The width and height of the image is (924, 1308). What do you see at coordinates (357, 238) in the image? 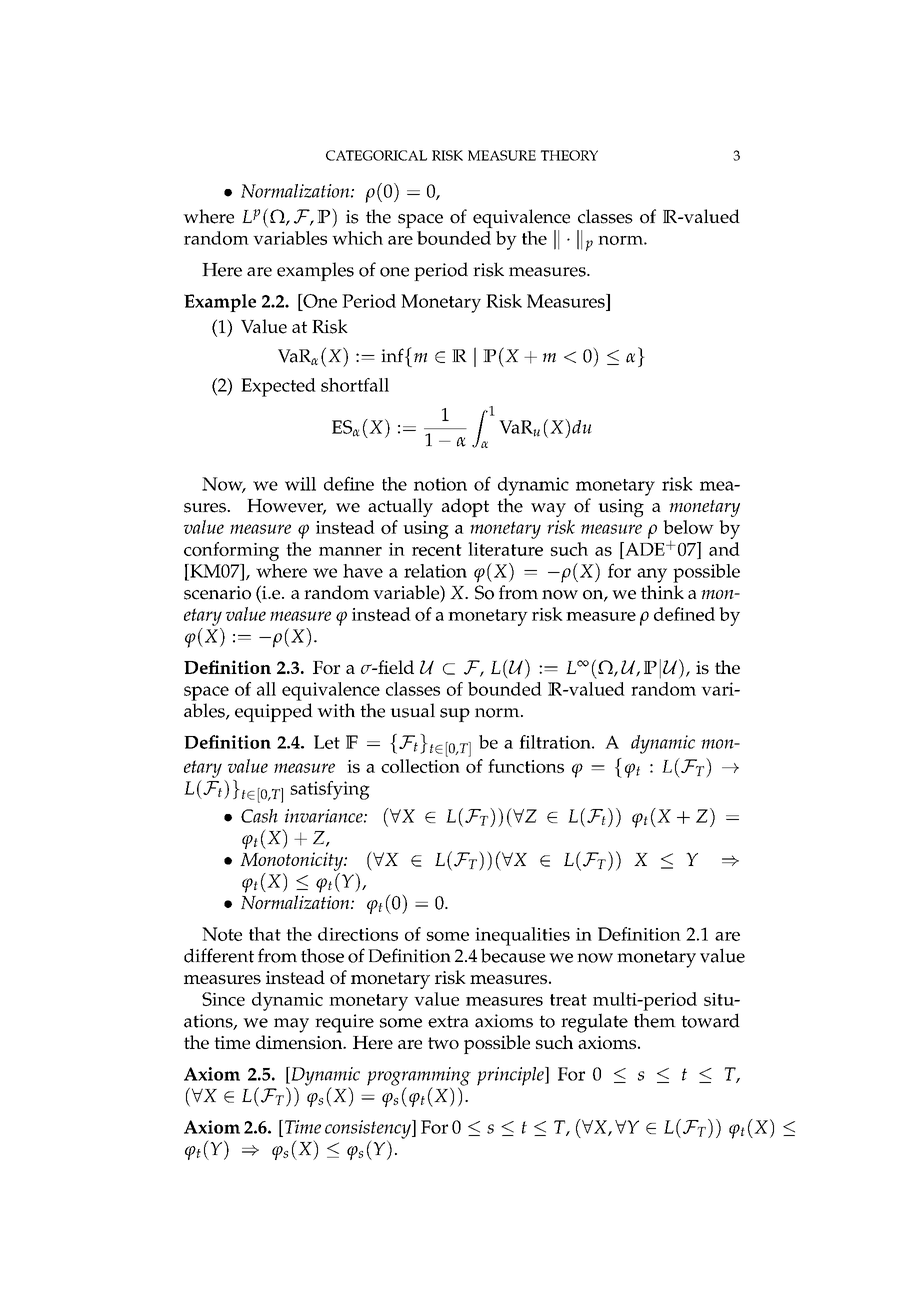
I see `which` at bounding box center [357, 238].
